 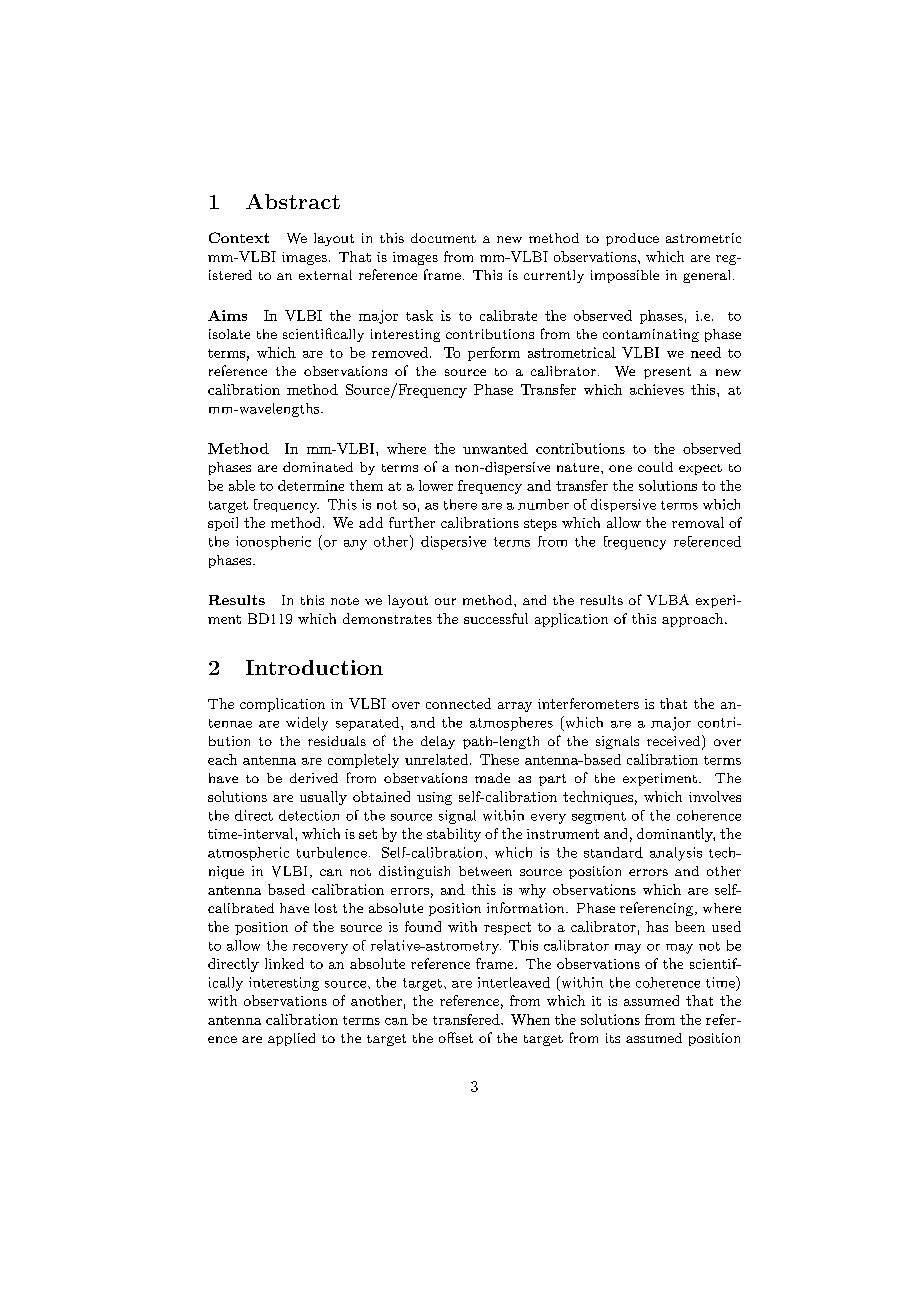 I want to click on produce, so click(x=632, y=239).
